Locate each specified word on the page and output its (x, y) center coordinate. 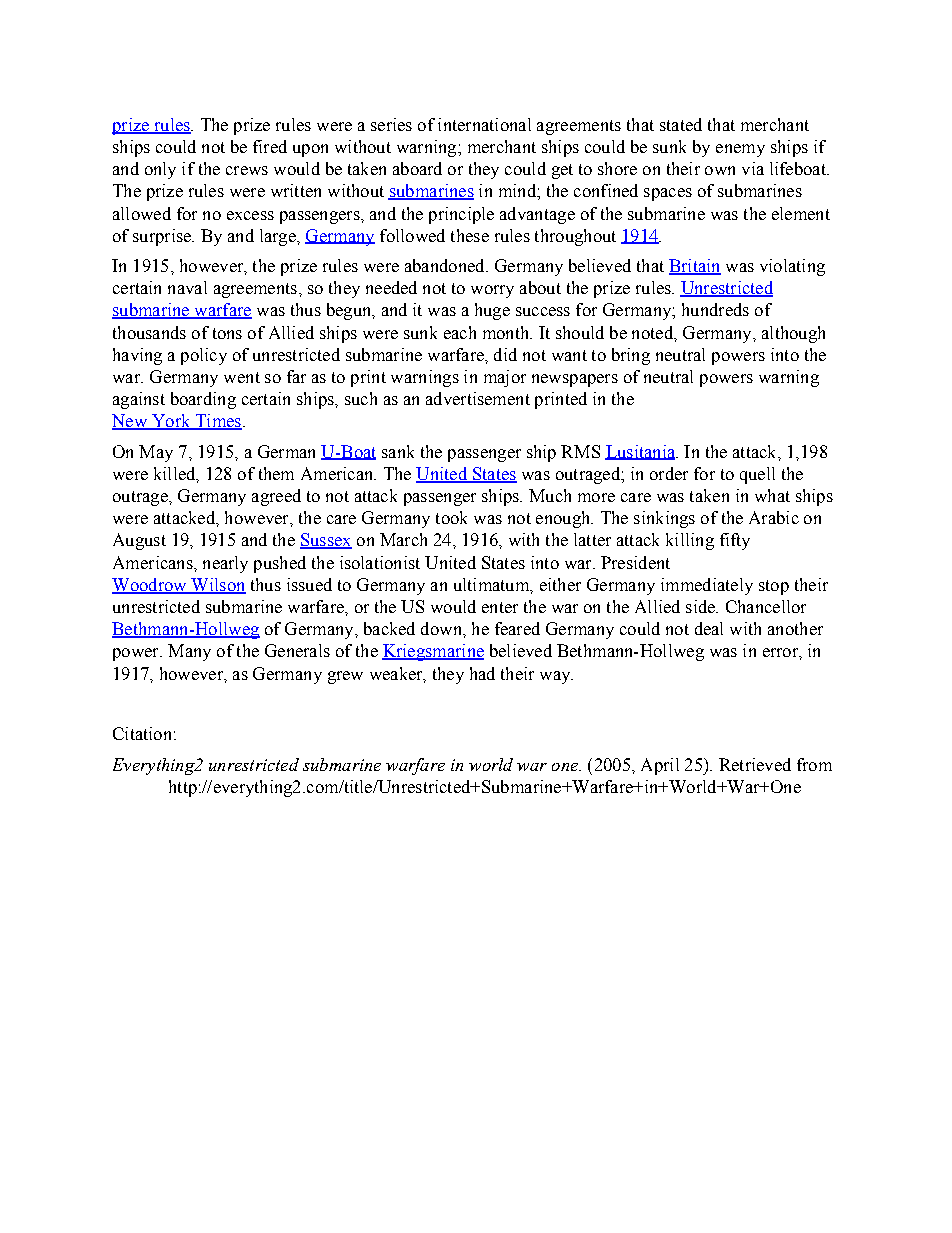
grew (345, 677)
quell (757, 475)
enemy (740, 150)
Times (217, 422)
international (484, 124)
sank (398, 451)
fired (270, 146)
